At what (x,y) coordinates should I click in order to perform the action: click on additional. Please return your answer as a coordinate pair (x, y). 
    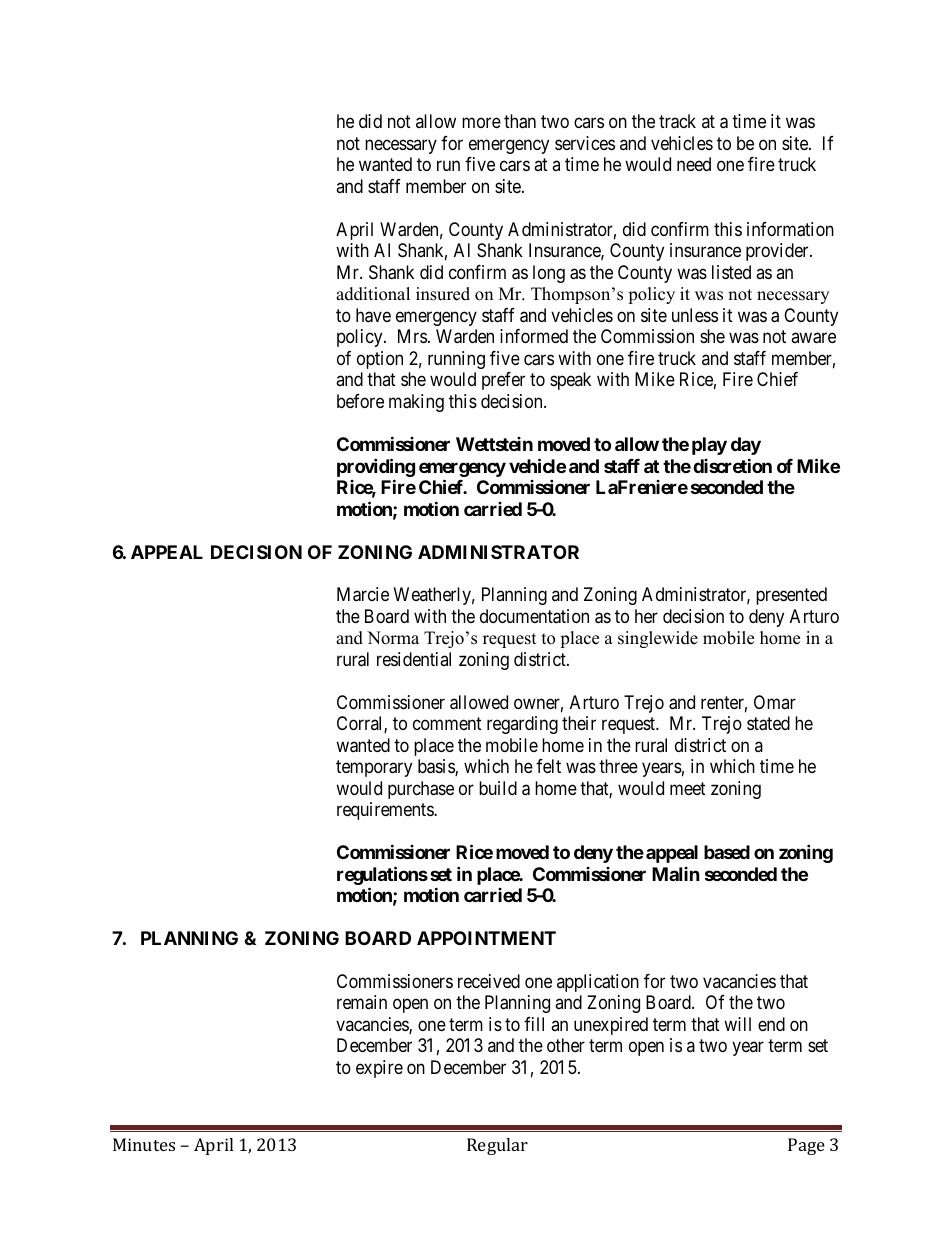
    Looking at the image, I should click on (373, 294).
